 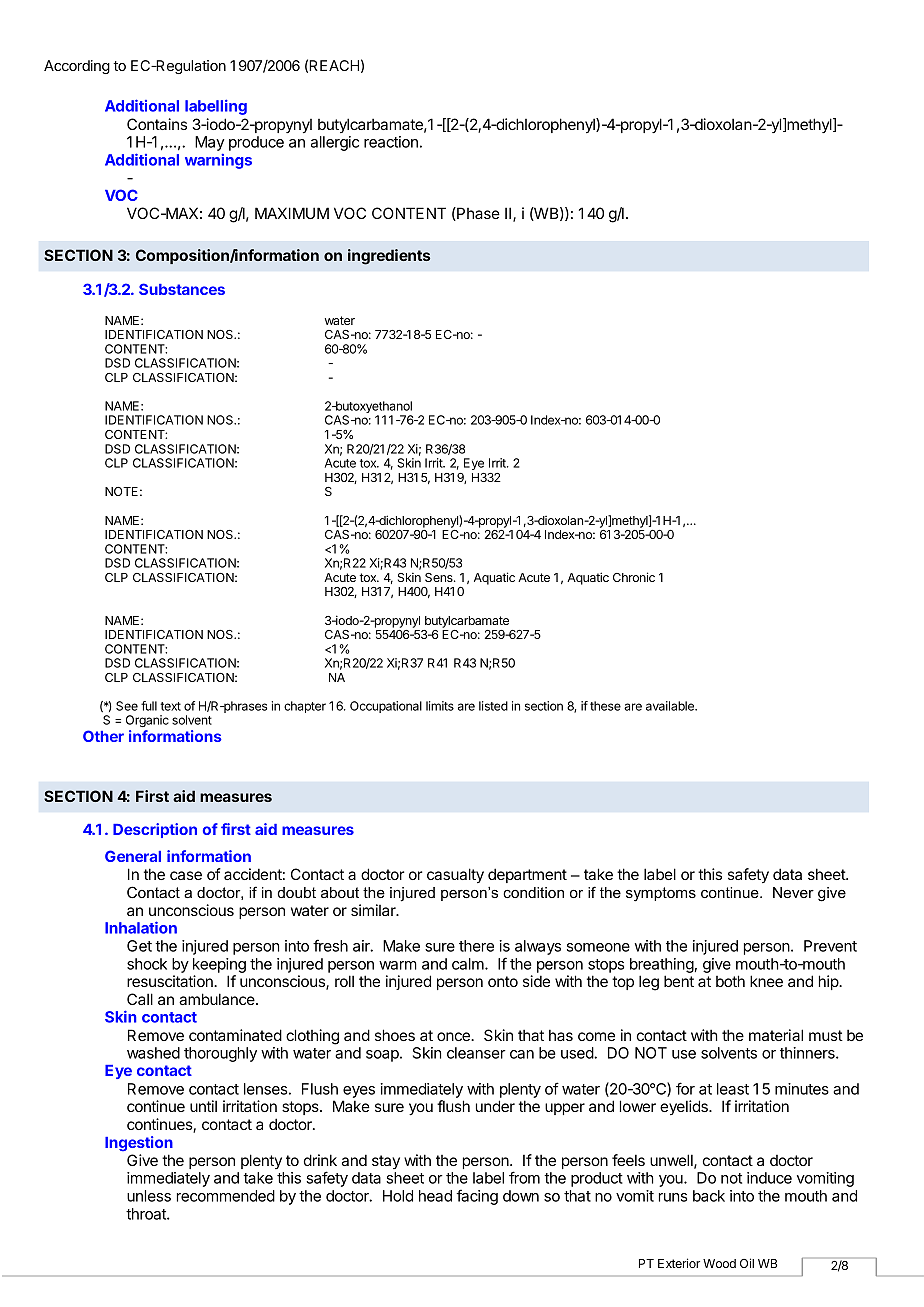 I want to click on ingredients, so click(x=389, y=257).
